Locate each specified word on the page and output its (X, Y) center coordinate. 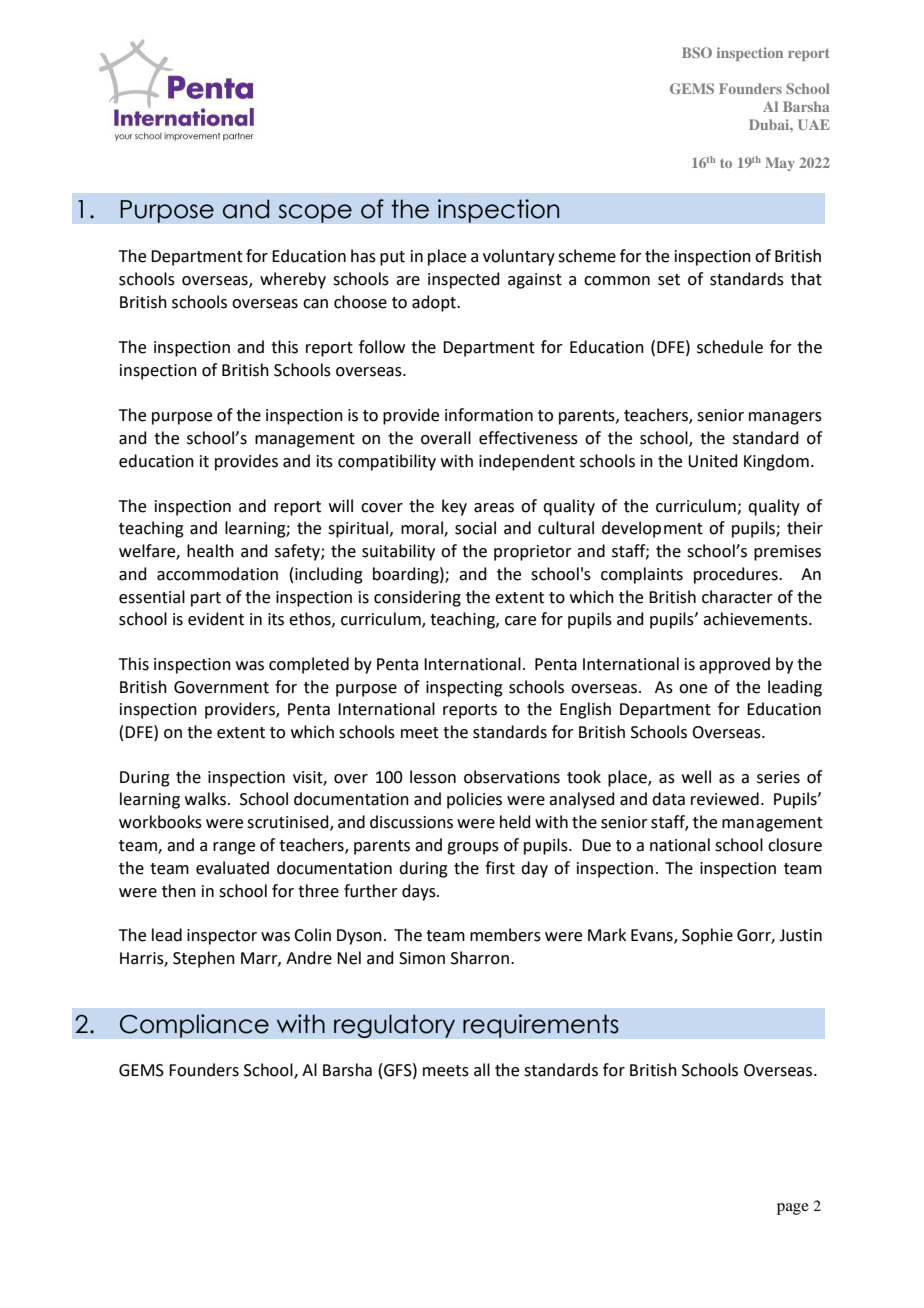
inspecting (464, 689)
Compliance (194, 1026)
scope (315, 213)
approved (734, 665)
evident (216, 619)
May (780, 164)
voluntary (519, 257)
